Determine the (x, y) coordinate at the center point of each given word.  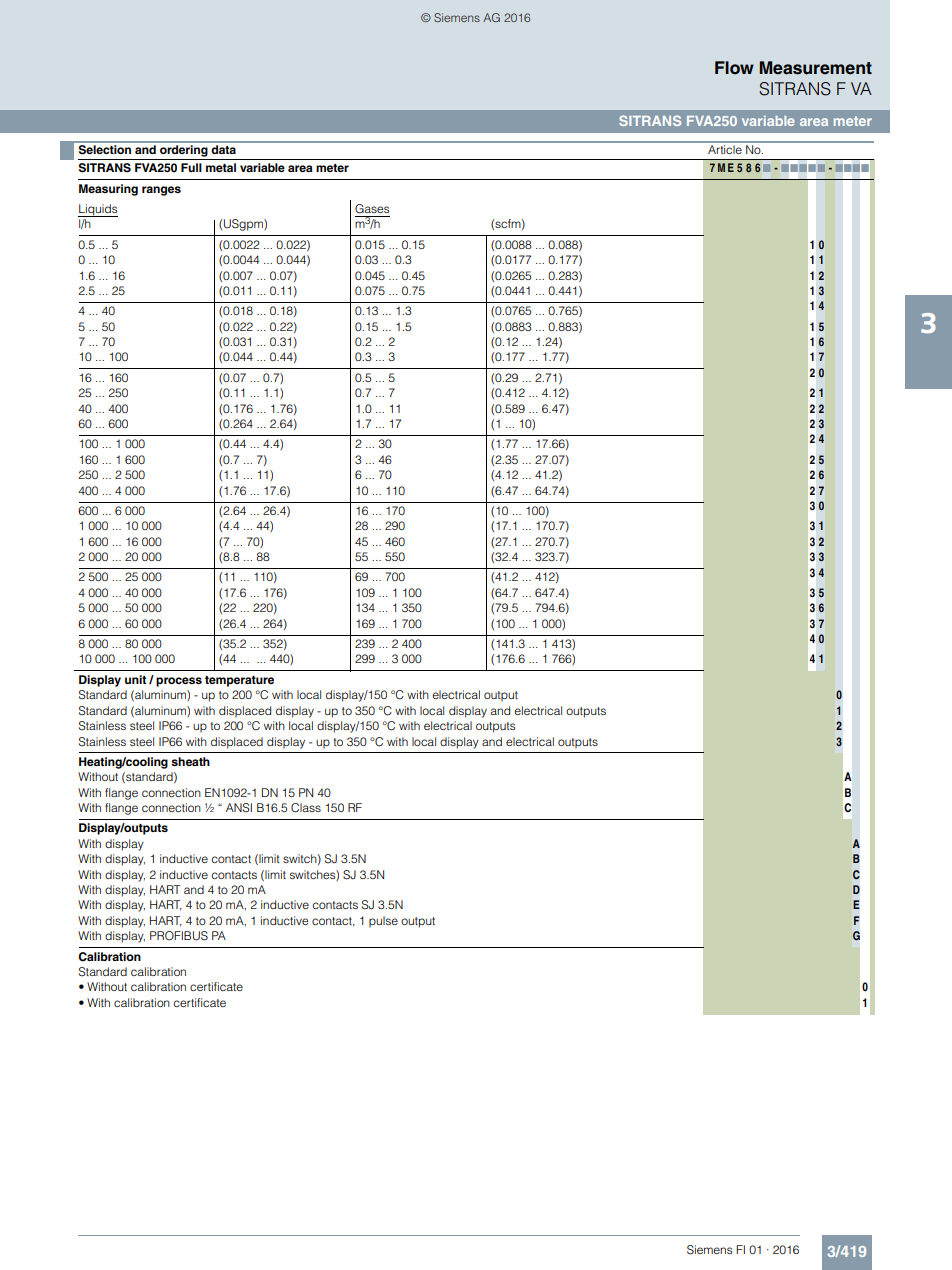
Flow (734, 68)
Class (306, 808)
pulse (383, 922)
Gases (372, 209)
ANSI (239, 808)
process (179, 682)
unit (135, 679)
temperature (239, 681)
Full (191, 167)
